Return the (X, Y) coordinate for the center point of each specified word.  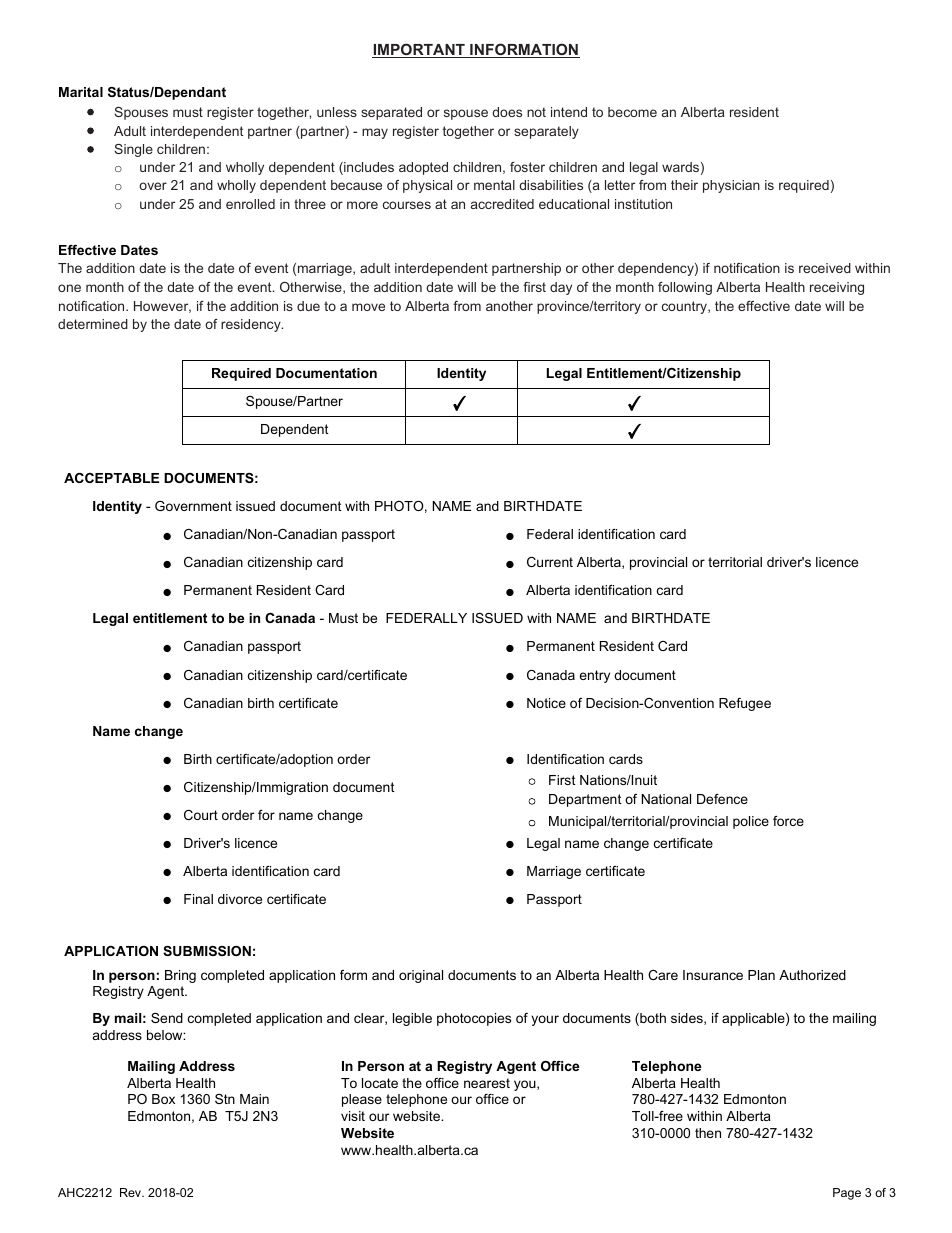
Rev (131, 1192)
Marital (81, 92)
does (507, 112)
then (708, 1133)
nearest (487, 1083)
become (632, 112)
